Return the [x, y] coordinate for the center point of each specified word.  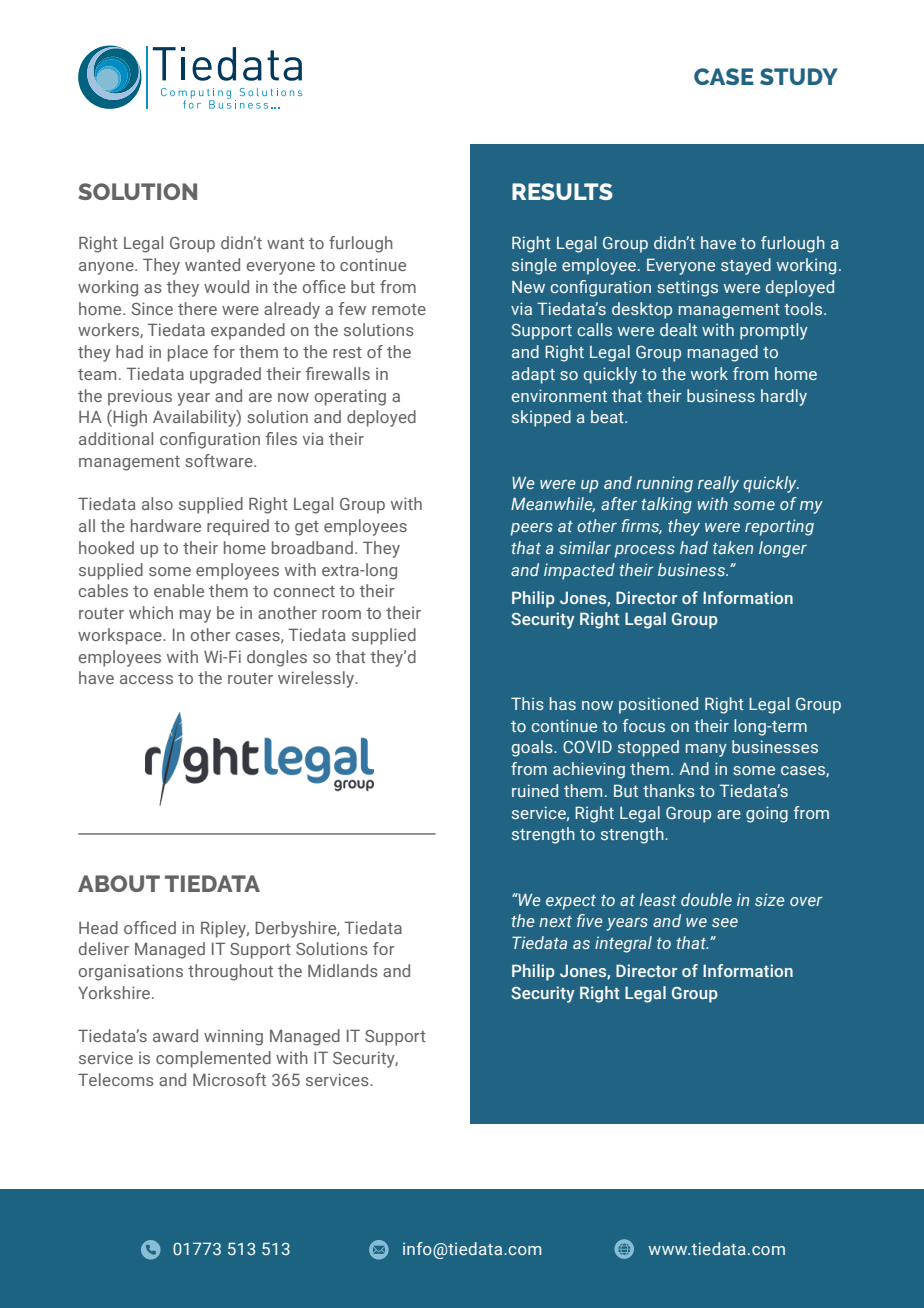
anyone [107, 268]
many [706, 750]
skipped [541, 418]
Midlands [343, 970]
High [129, 418]
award [175, 1035]
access [146, 679]
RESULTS [562, 191]
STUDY [799, 76]
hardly [784, 397]
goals [533, 748]
